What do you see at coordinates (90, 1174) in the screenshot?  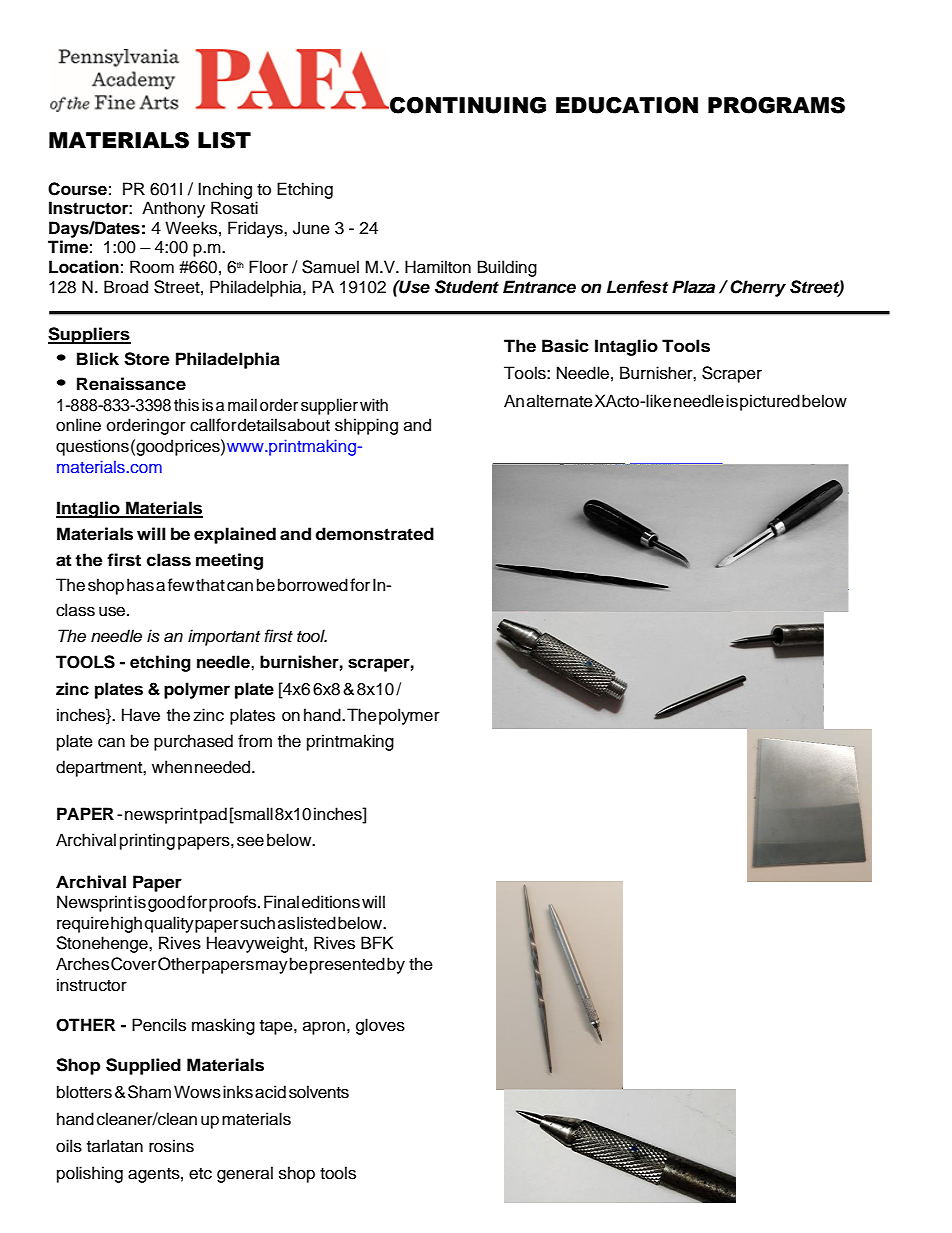 I see `polishing` at bounding box center [90, 1174].
